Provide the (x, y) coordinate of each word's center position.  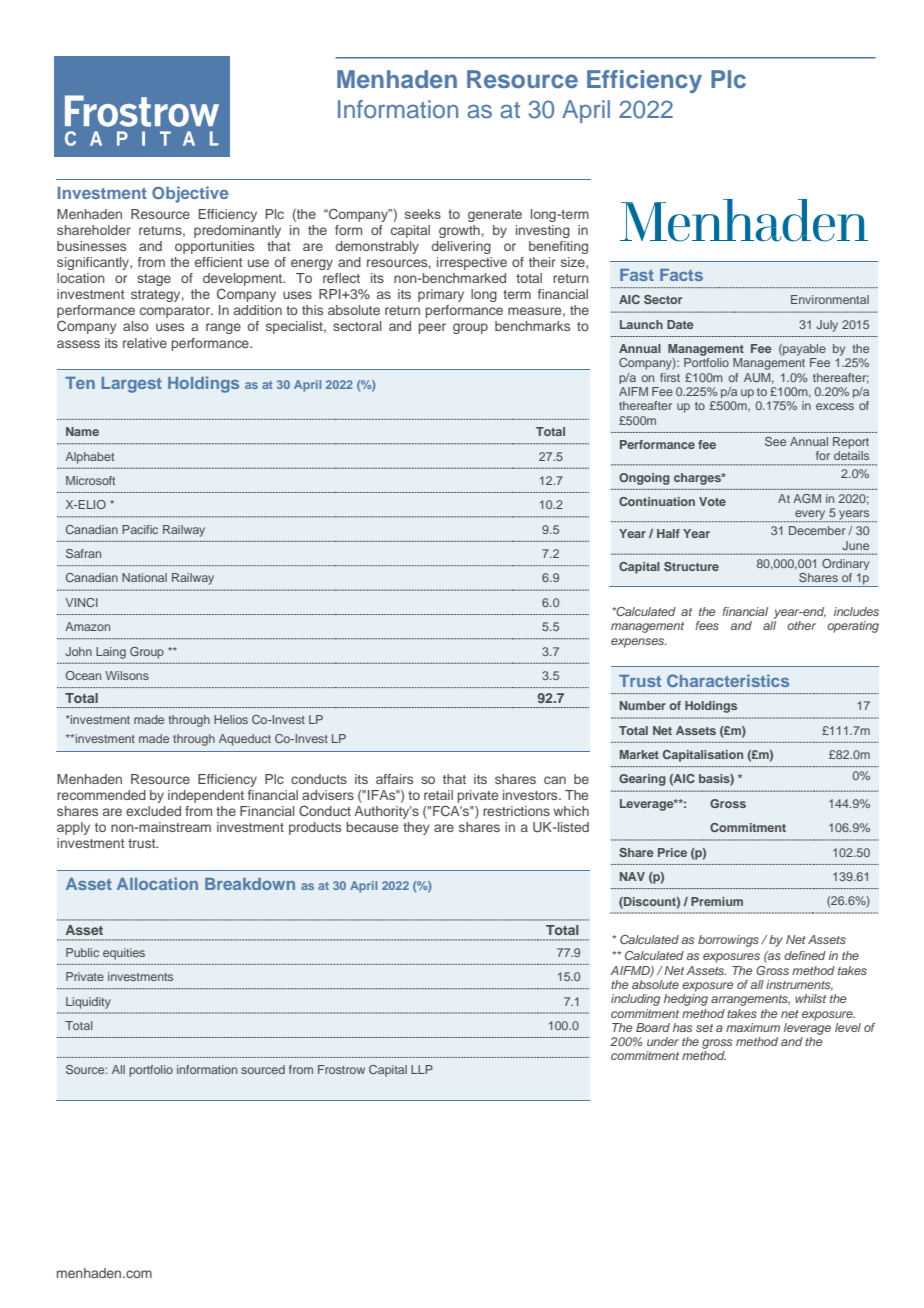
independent (206, 796)
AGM (807, 498)
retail (438, 795)
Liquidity (88, 1003)
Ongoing (644, 479)
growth (459, 231)
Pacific (140, 529)
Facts (681, 275)
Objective (190, 194)
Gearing (642, 780)
